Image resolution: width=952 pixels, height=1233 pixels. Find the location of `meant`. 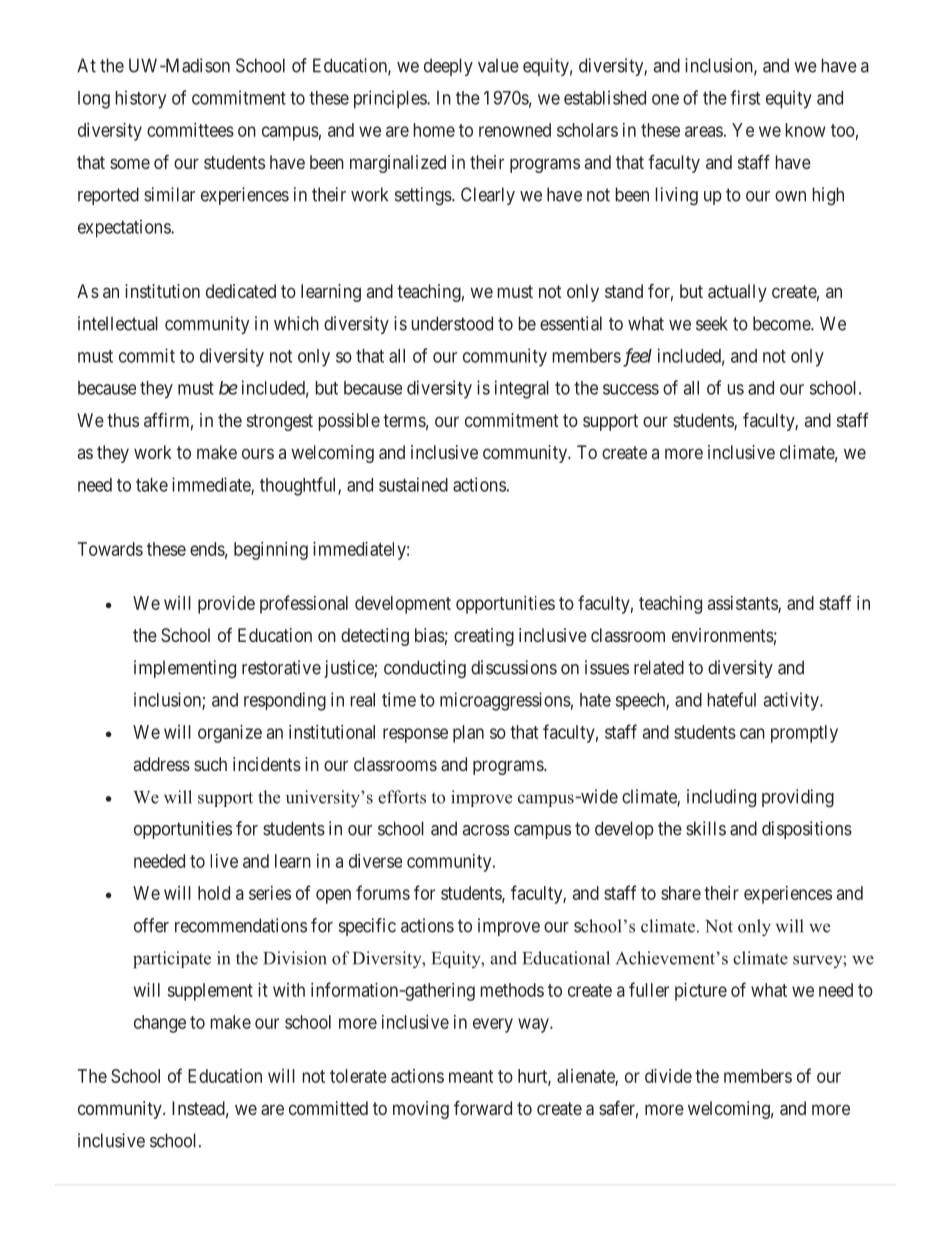

meant is located at coordinates (471, 1076).
